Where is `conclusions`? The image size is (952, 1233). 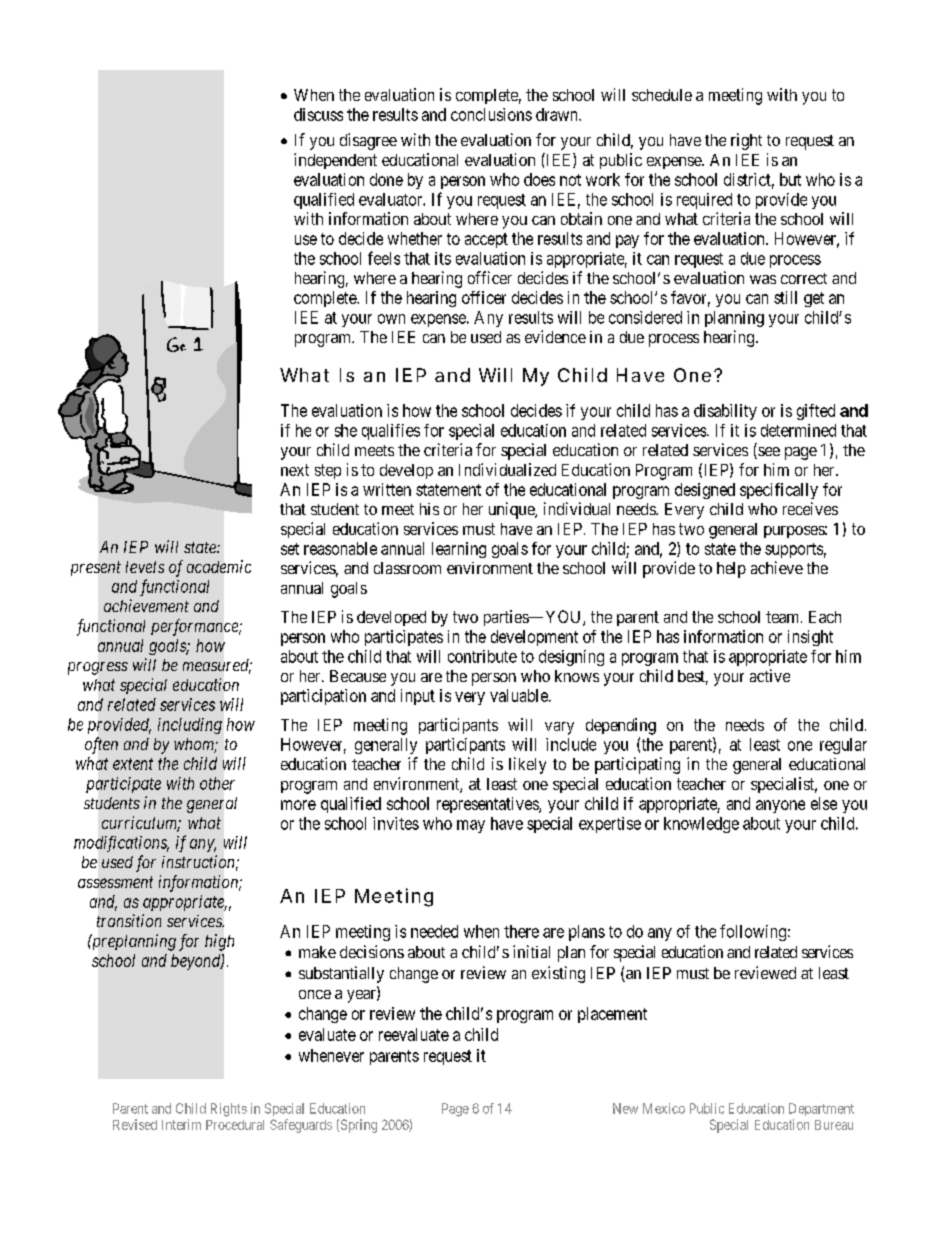 conclusions is located at coordinates (491, 114).
